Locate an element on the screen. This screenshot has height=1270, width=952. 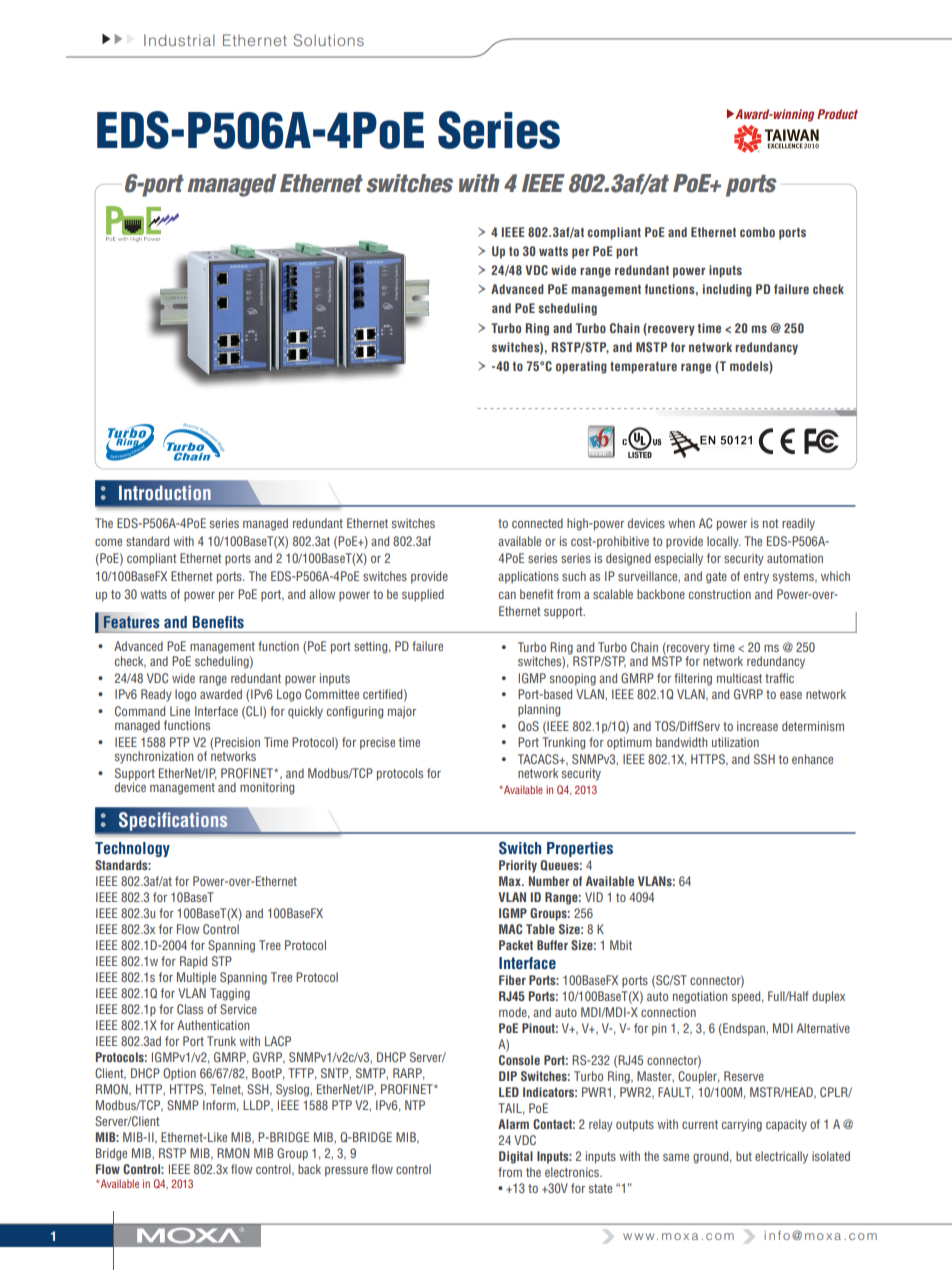
Solutions is located at coordinates (329, 40).
